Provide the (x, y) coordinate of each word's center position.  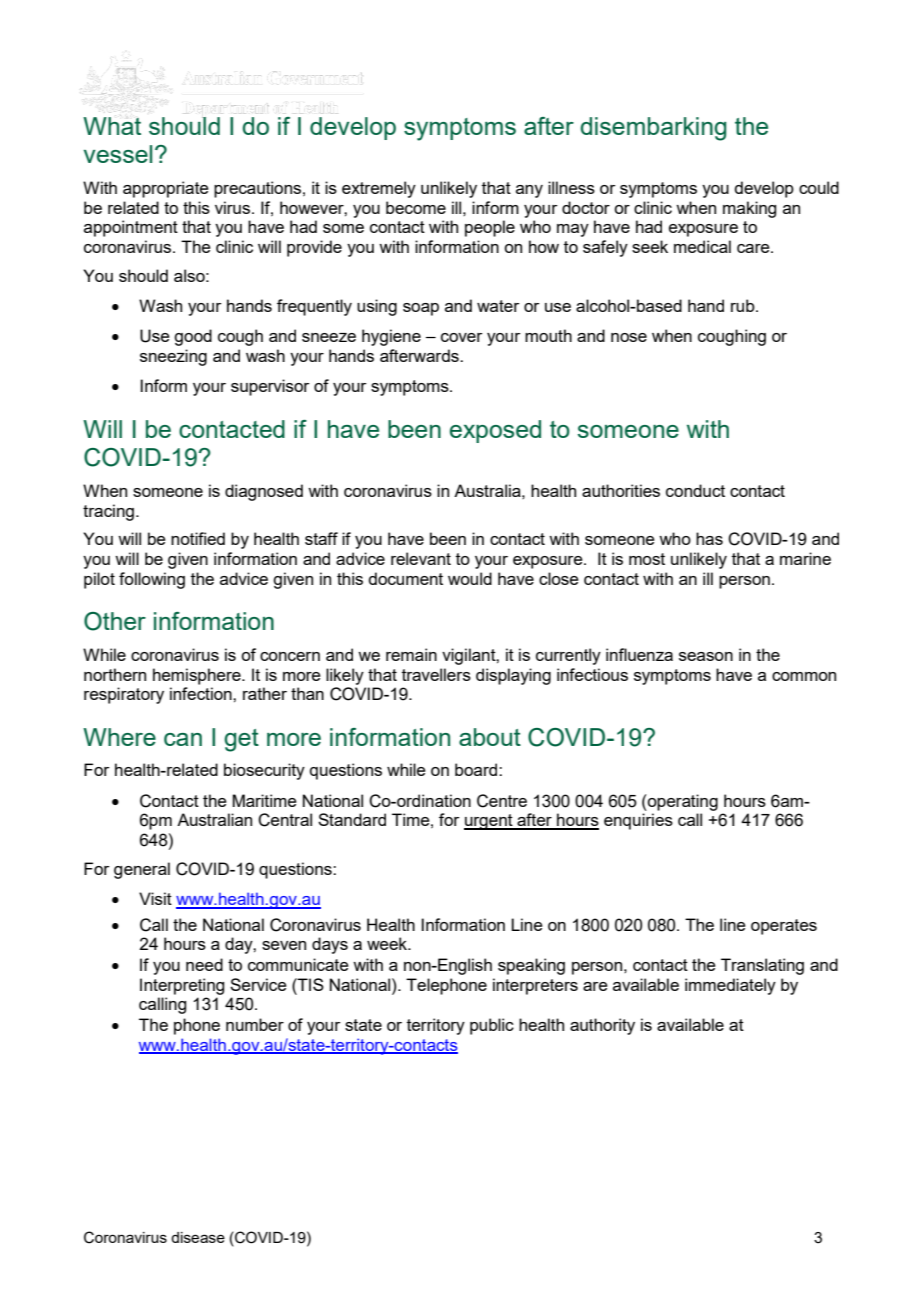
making (749, 209)
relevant (421, 558)
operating (682, 802)
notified (198, 538)
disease (198, 1237)
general (142, 870)
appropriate (166, 189)
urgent (489, 822)
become (416, 207)
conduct (695, 490)
